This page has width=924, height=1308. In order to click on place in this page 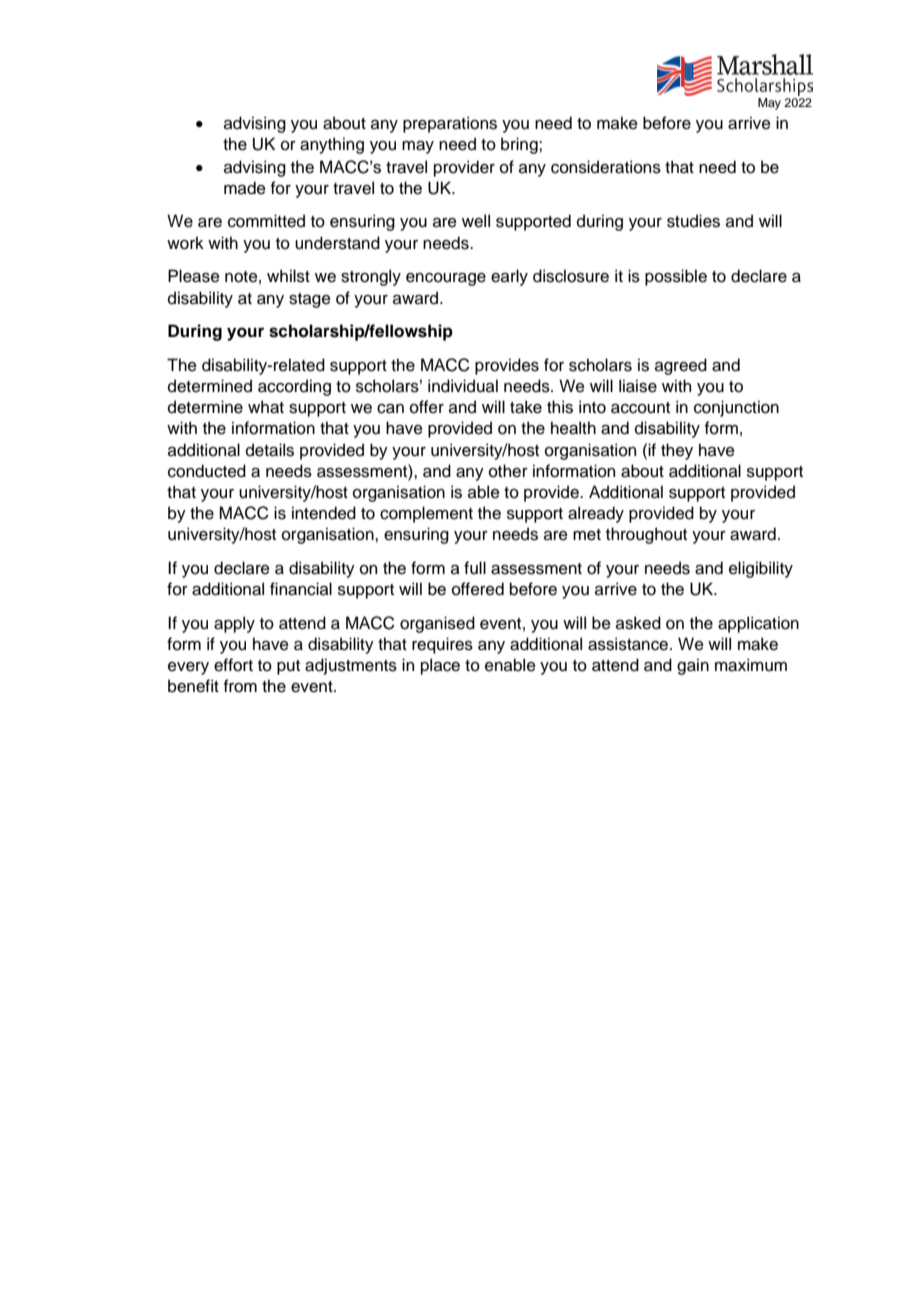, I will do `click(440, 666)`.
